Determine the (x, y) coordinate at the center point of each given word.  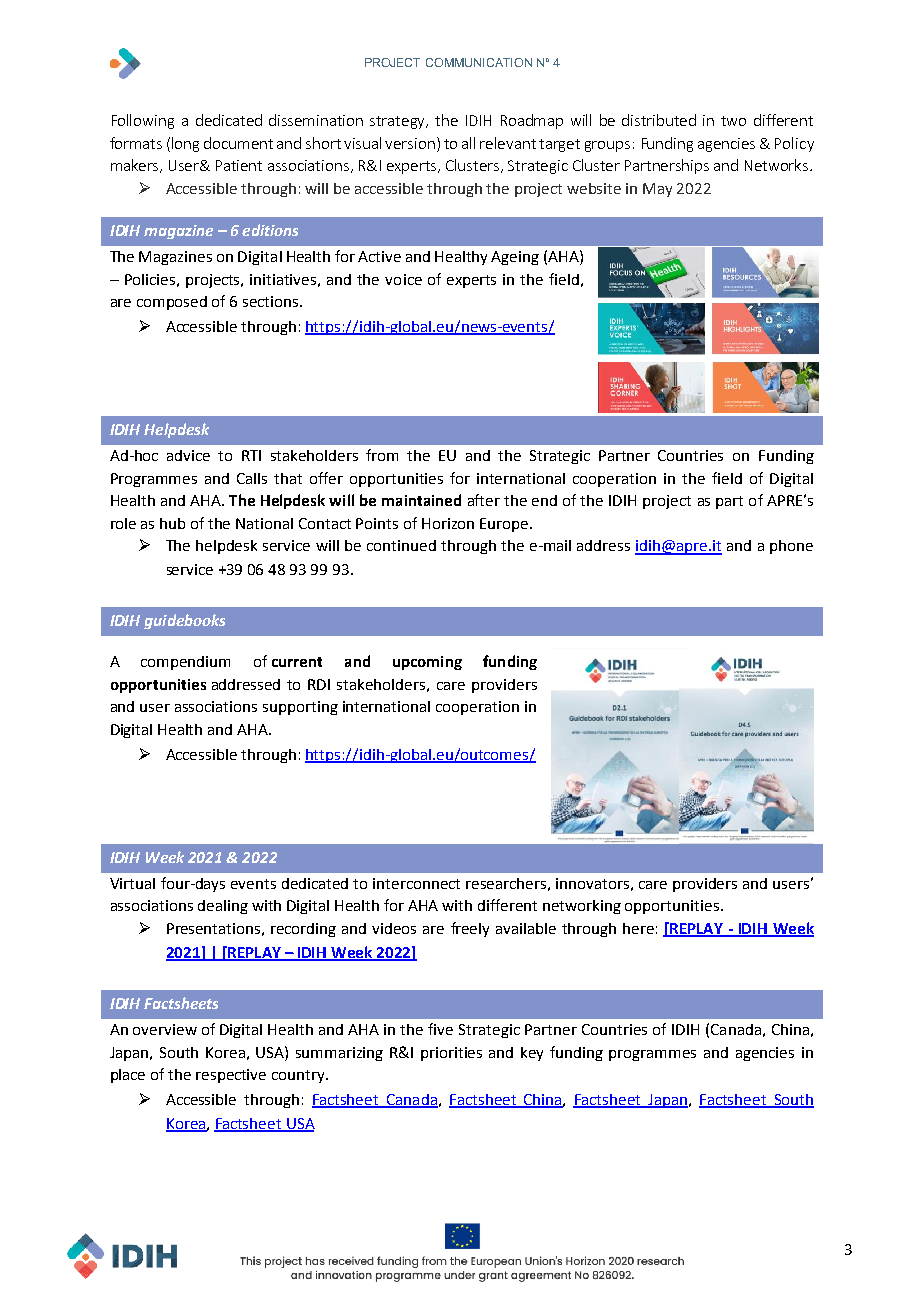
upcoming (427, 663)
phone (791, 547)
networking (582, 907)
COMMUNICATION (479, 62)
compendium (185, 663)
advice (188, 455)
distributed (659, 120)
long (185, 144)
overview (165, 1029)
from (382, 455)
